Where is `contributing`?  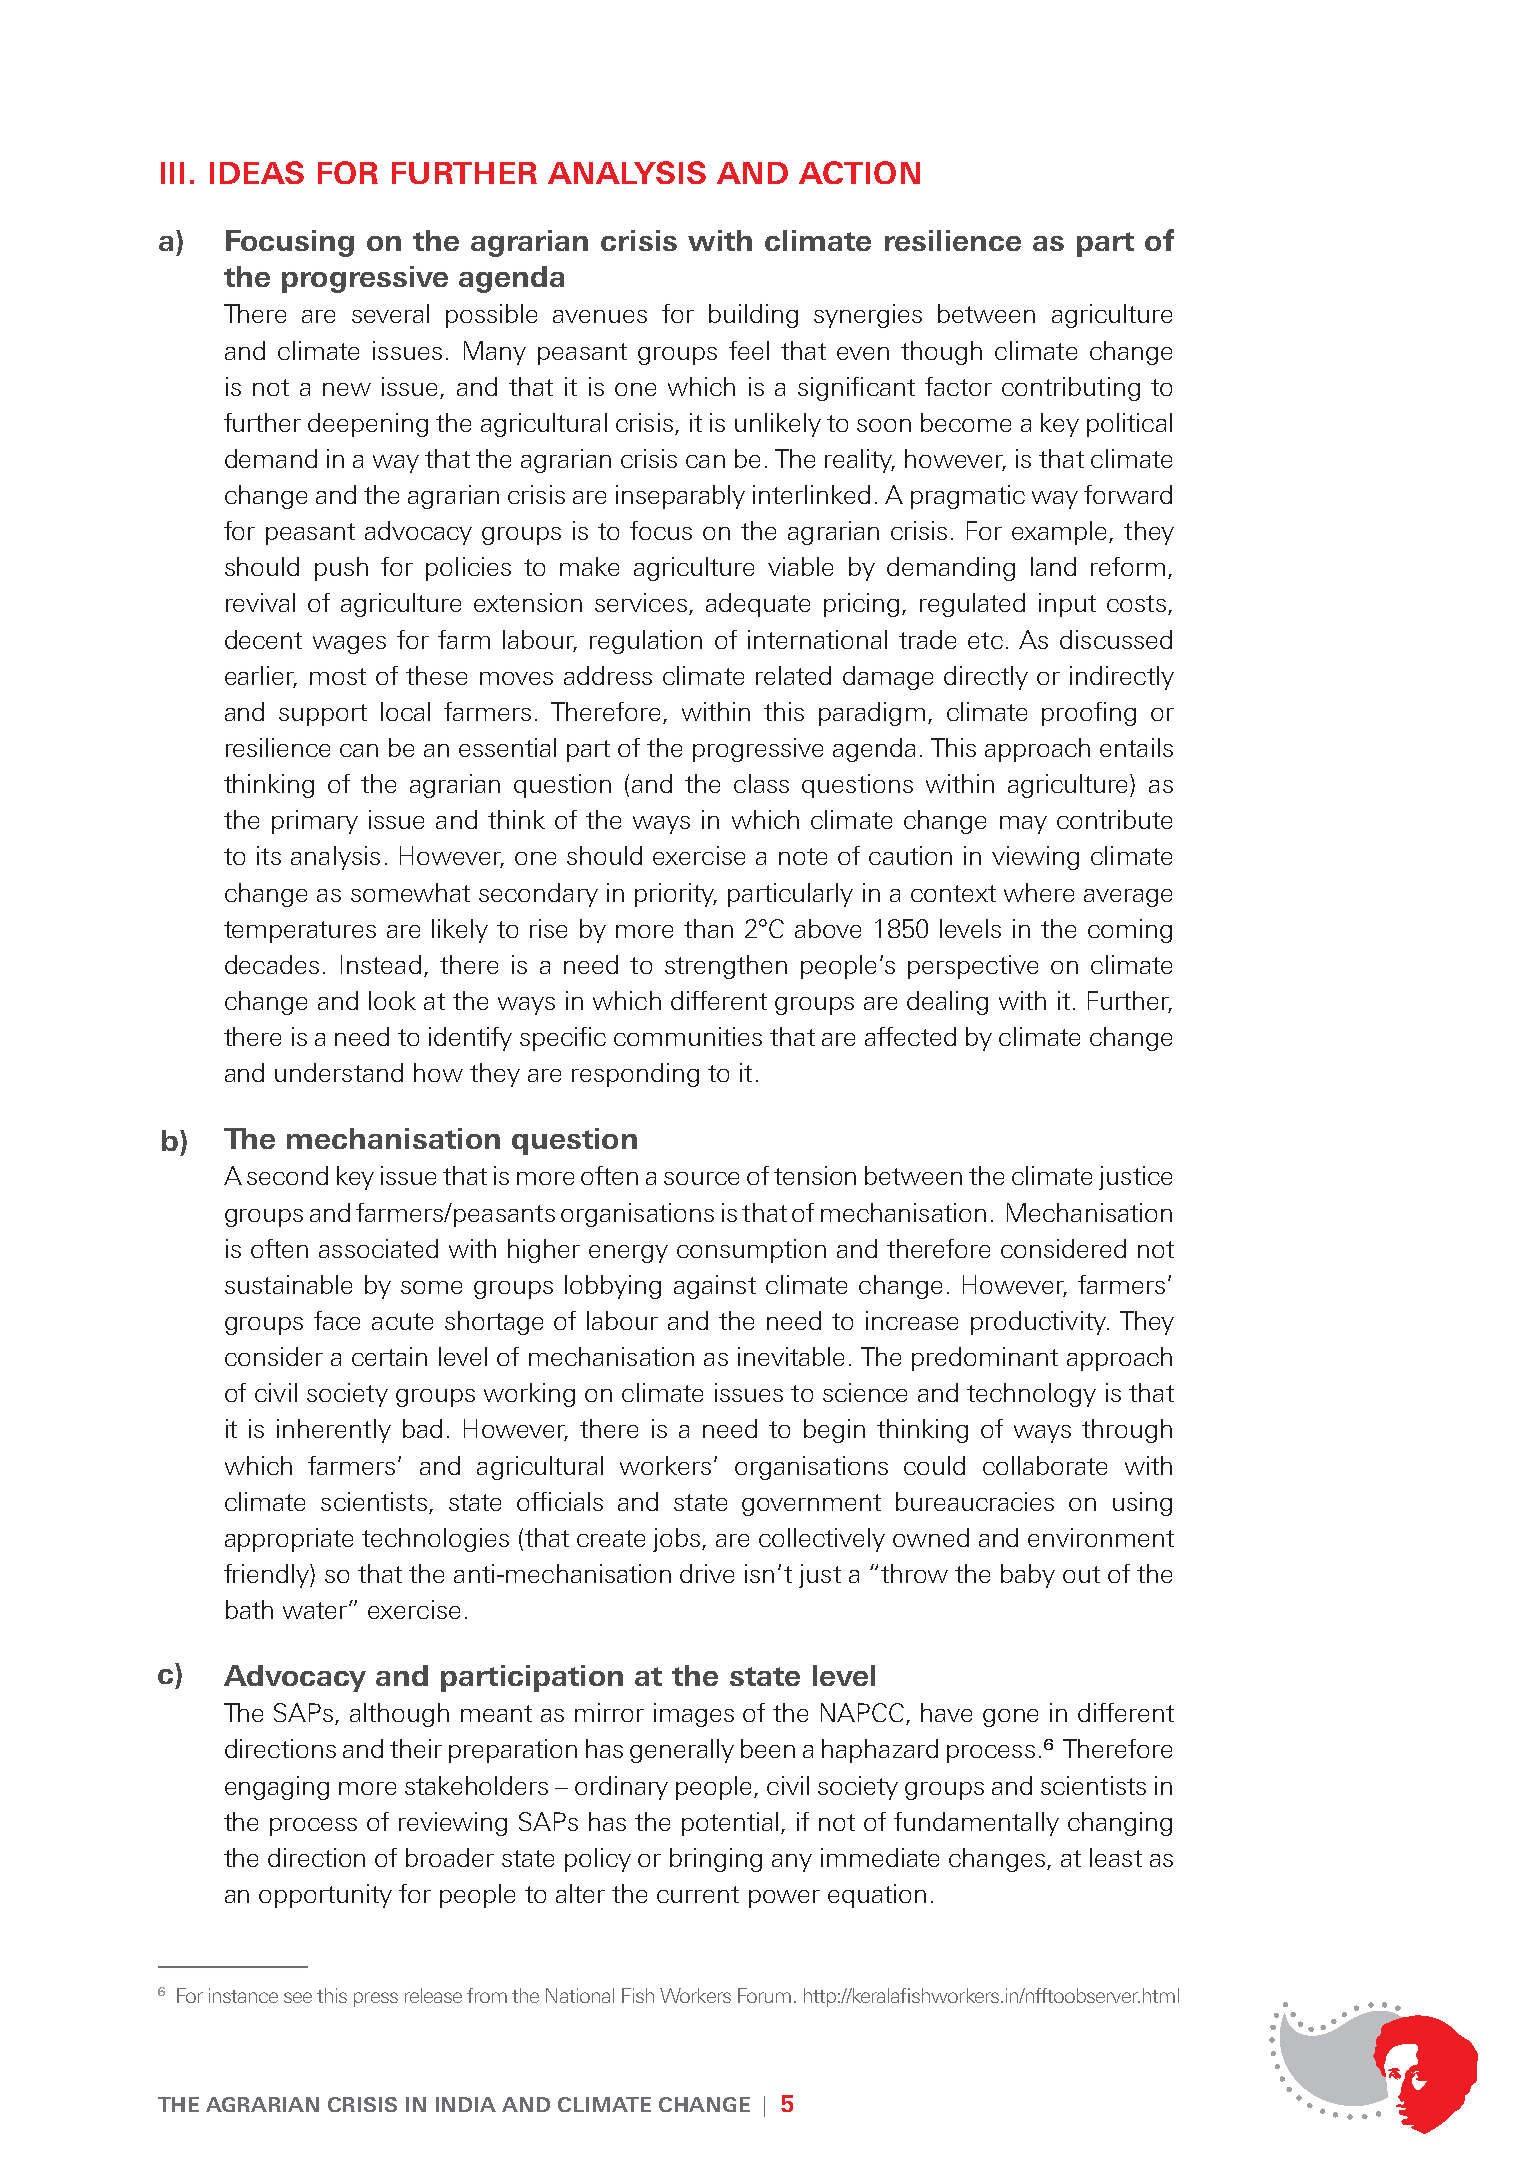
contributing is located at coordinates (1071, 389).
